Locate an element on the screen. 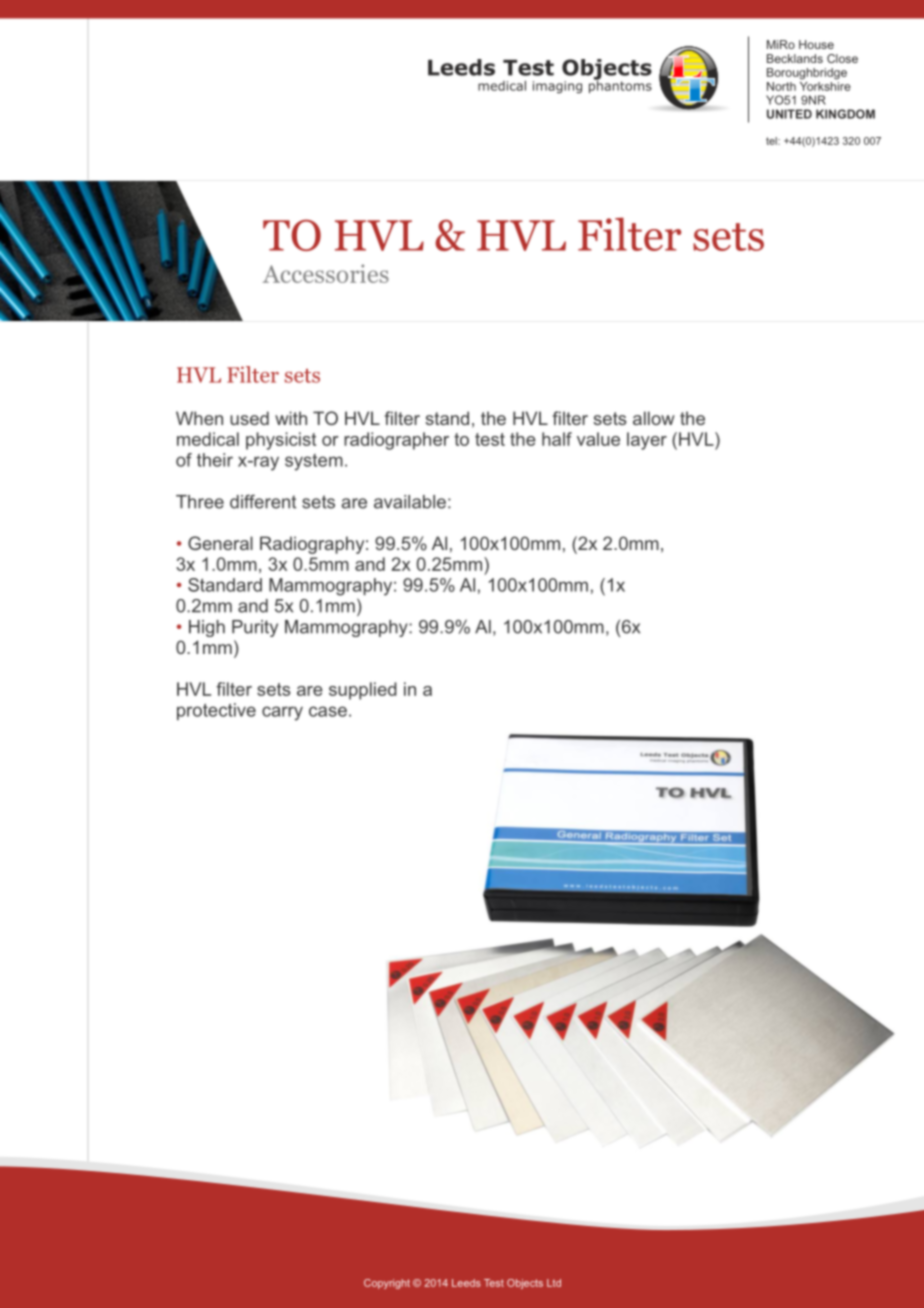 The width and height of the screenshot is (924, 1308). with is located at coordinates (291, 418).
